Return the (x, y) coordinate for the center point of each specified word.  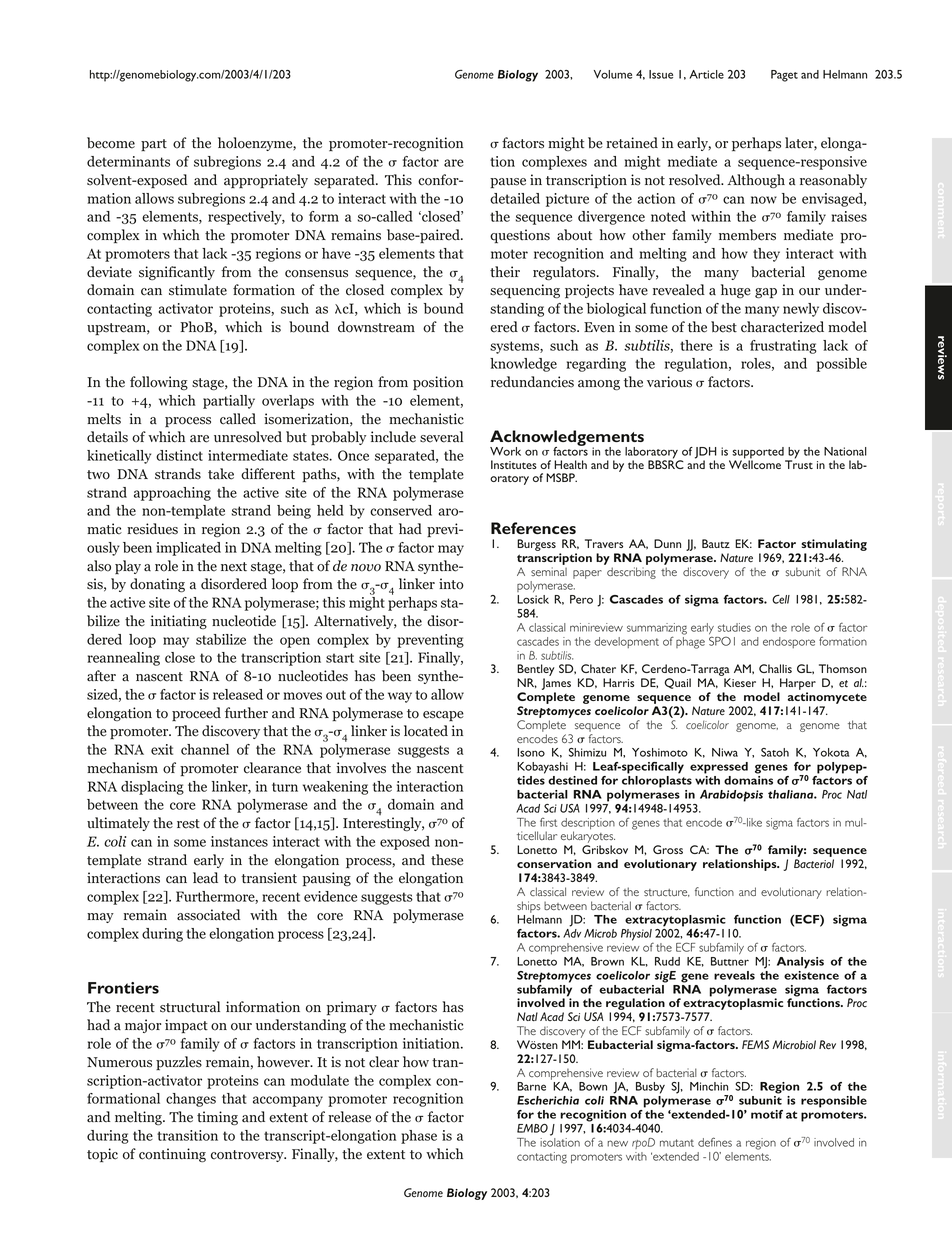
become (111, 143)
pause (508, 183)
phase (419, 1137)
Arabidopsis (731, 796)
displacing (152, 788)
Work (505, 451)
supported (759, 454)
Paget (784, 76)
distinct (179, 455)
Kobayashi (542, 768)
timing (217, 1118)
